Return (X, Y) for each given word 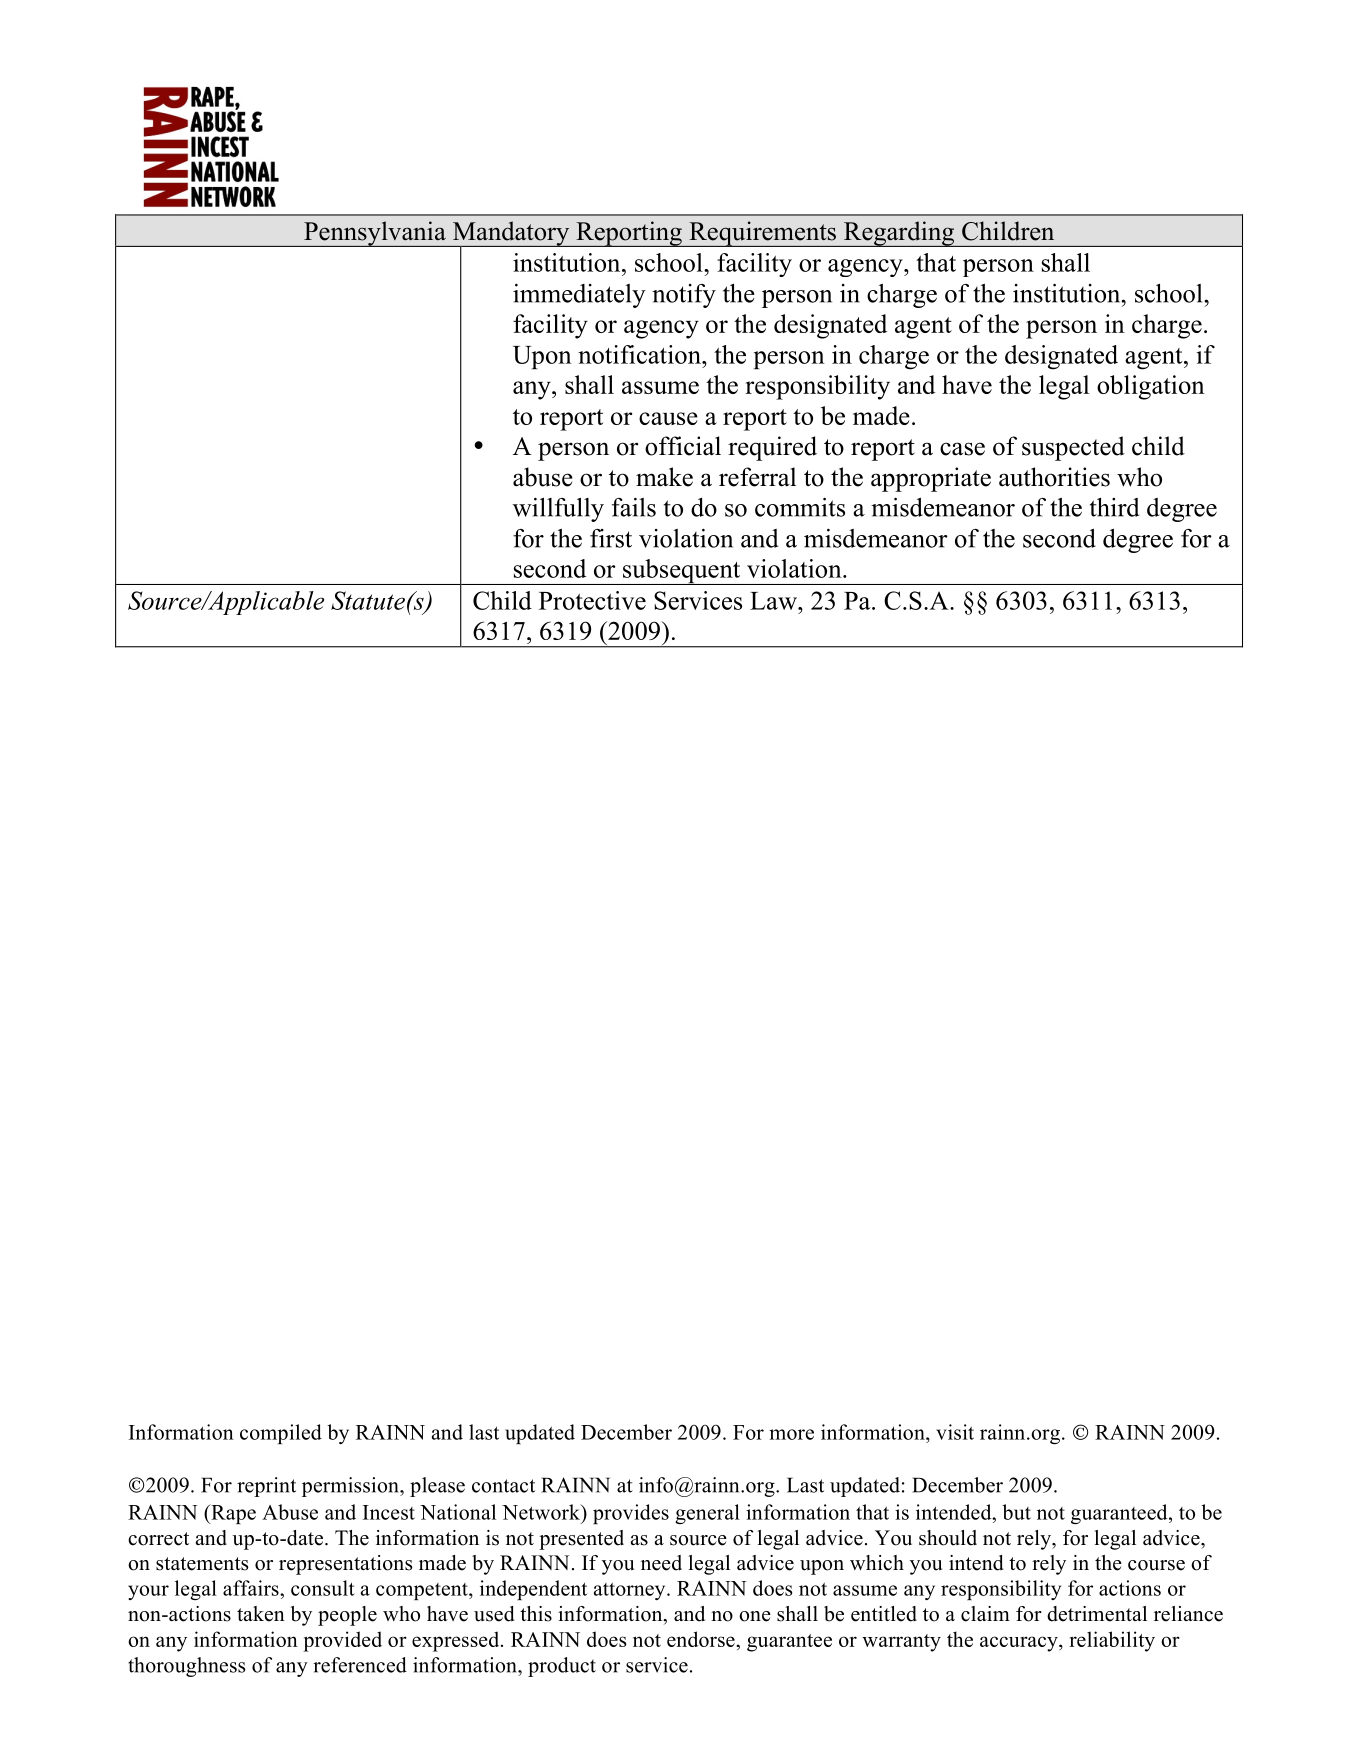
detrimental (1097, 1614)
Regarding (899, 234)
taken (261, 1614)
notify (684, 296)
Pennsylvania (375, 234)
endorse (702, 1639)
